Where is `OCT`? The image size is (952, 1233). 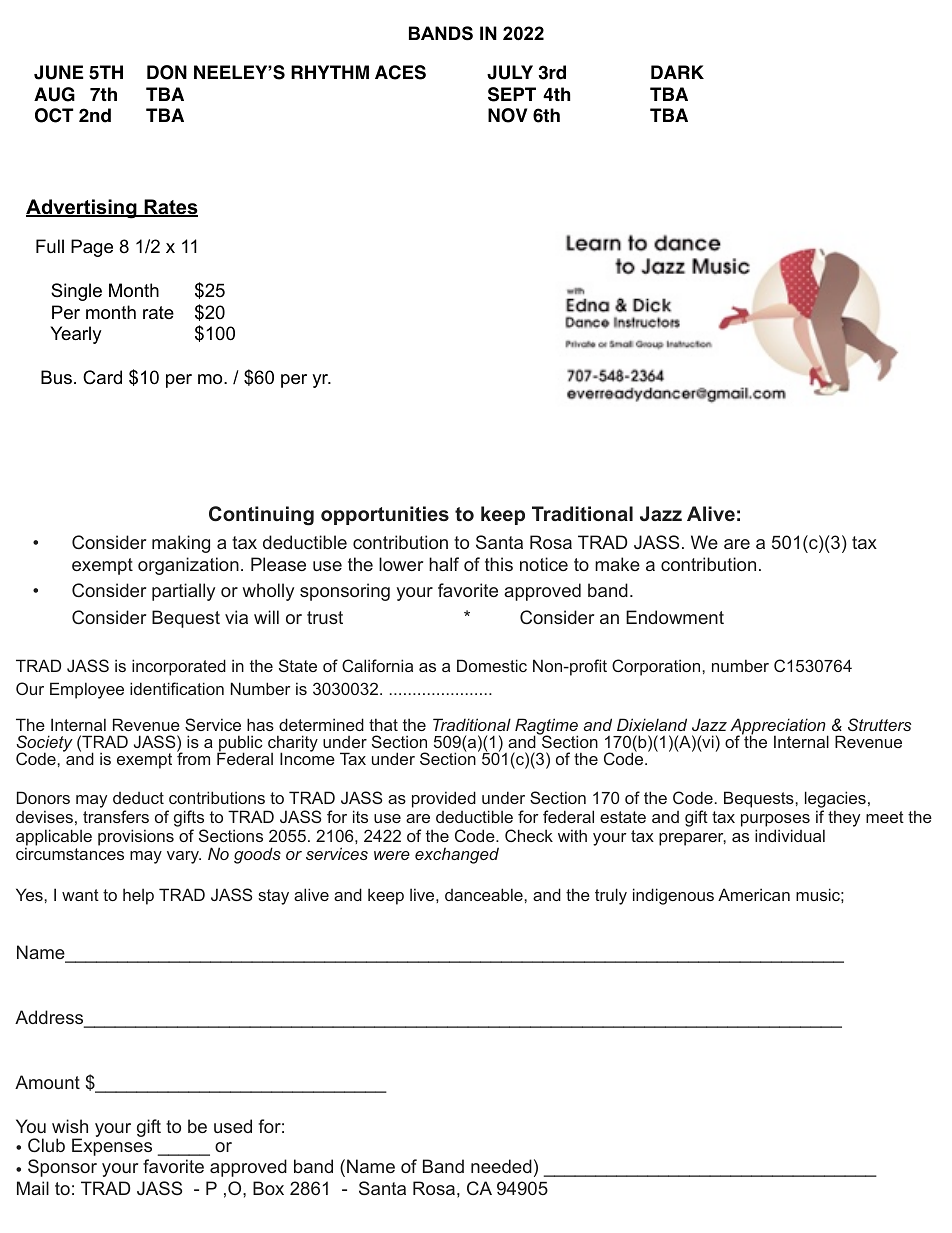 OCT is located at coordinates (54, 115).
